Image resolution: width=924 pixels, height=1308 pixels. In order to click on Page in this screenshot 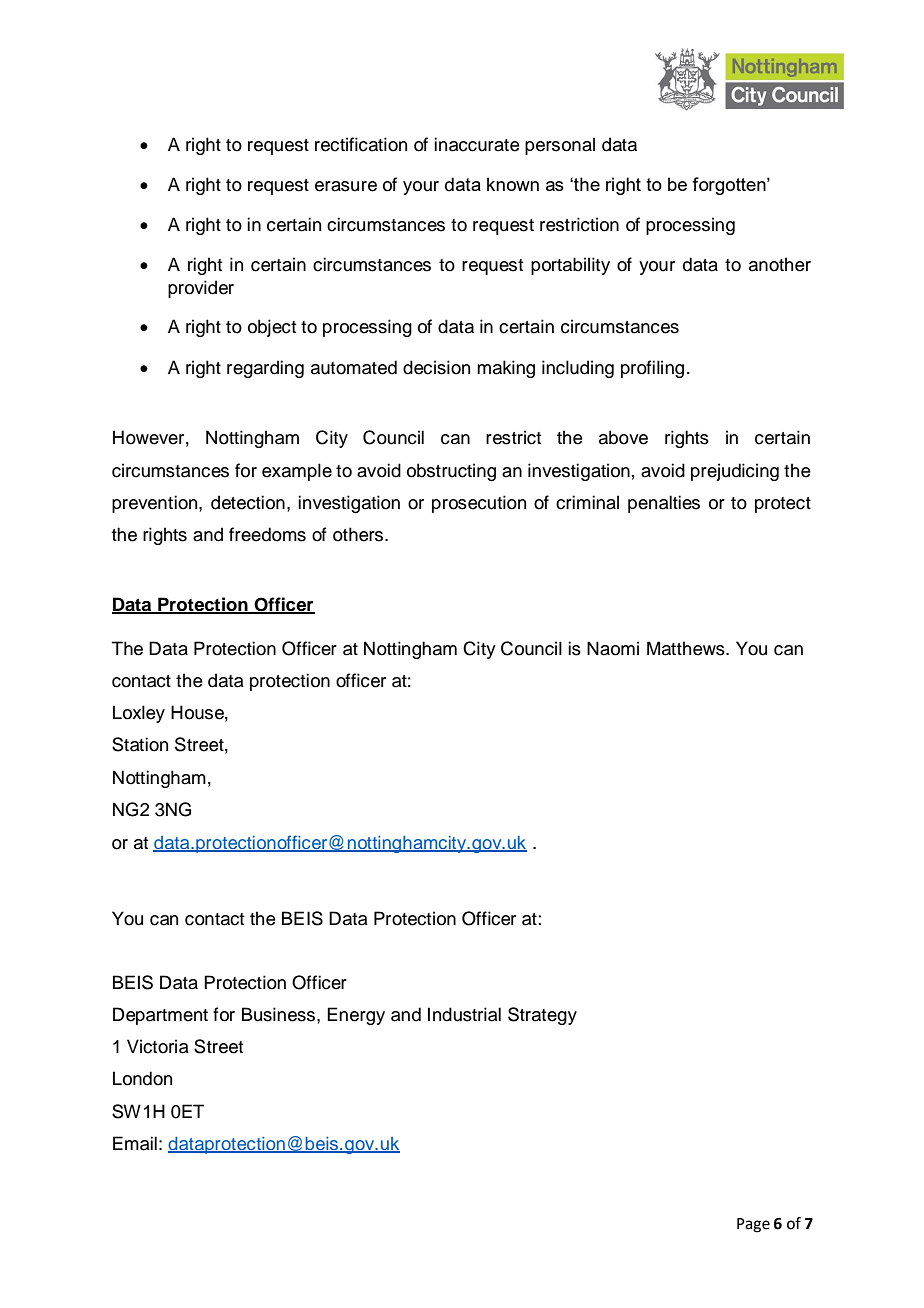, I will do `click(753, 1225)`.
